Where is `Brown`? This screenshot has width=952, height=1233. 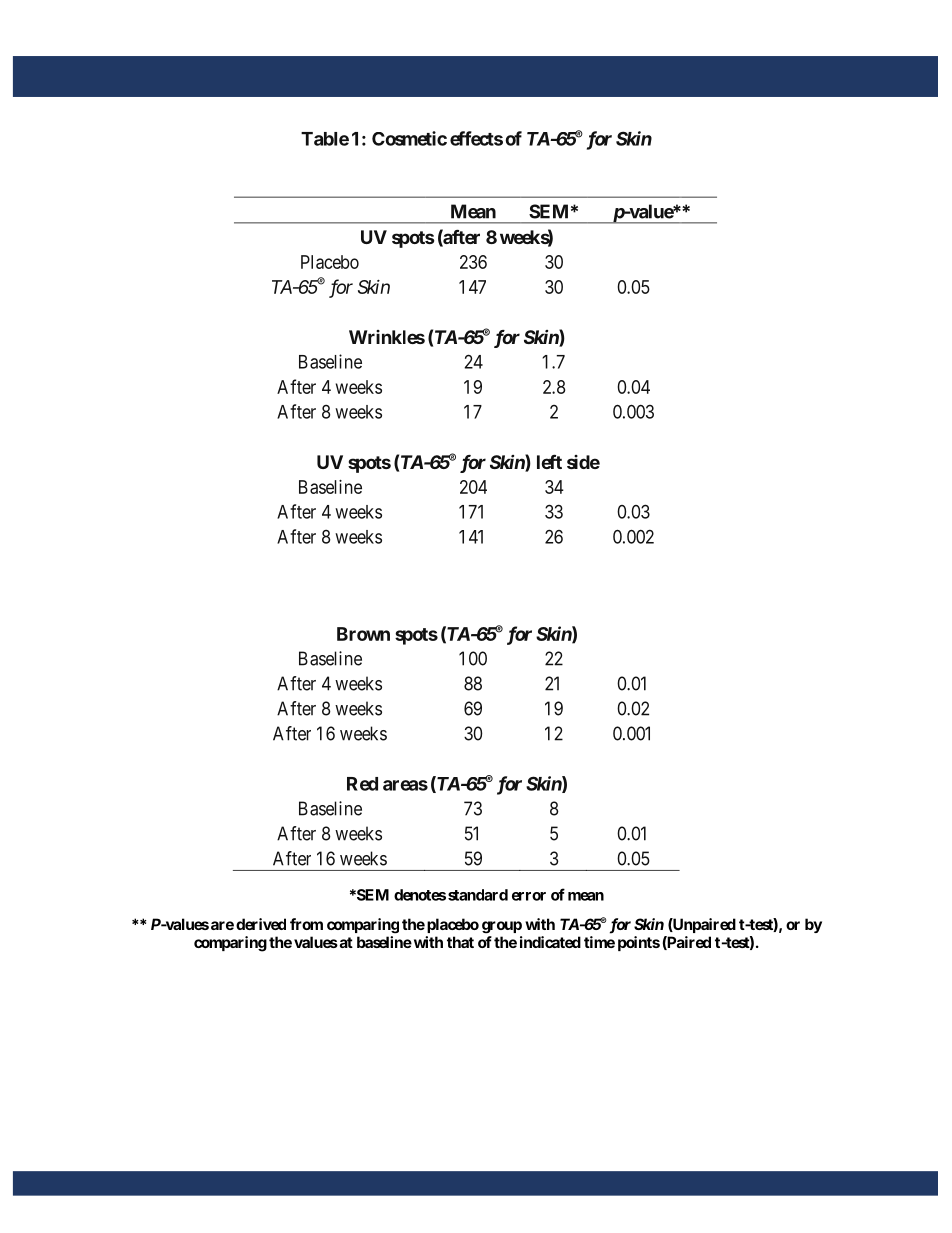 Brown is located at coordinates (363, 634).
